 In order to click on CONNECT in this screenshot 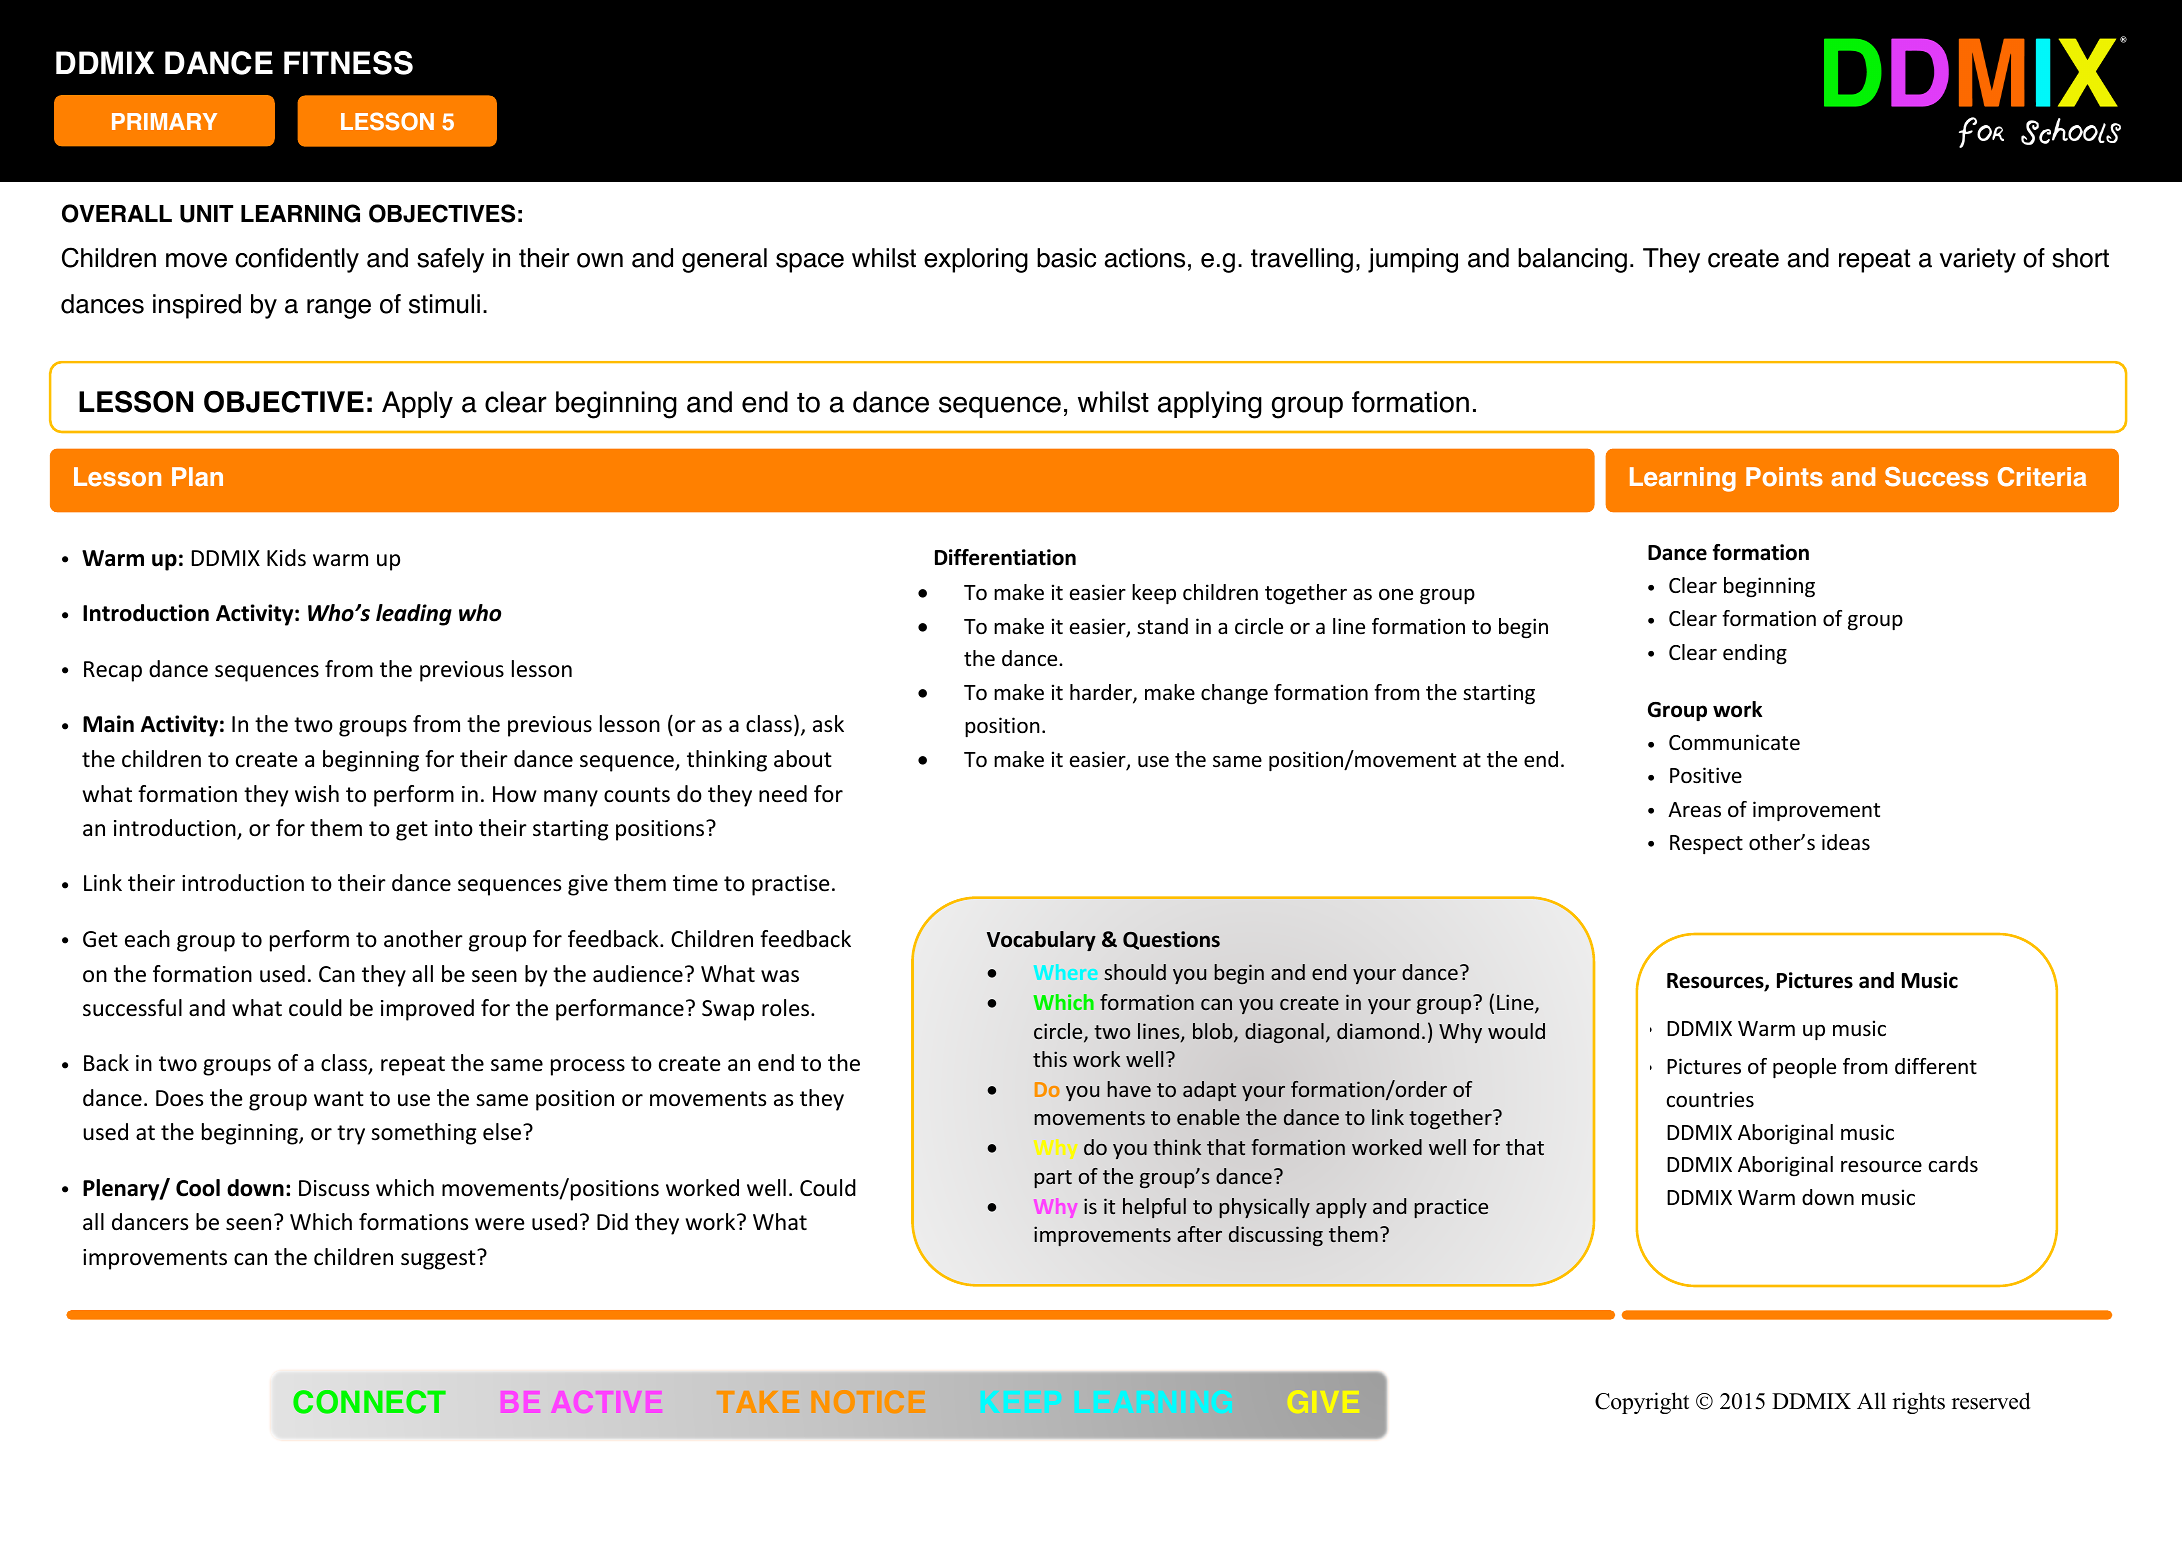, I will do `click(369, 1402)`.
